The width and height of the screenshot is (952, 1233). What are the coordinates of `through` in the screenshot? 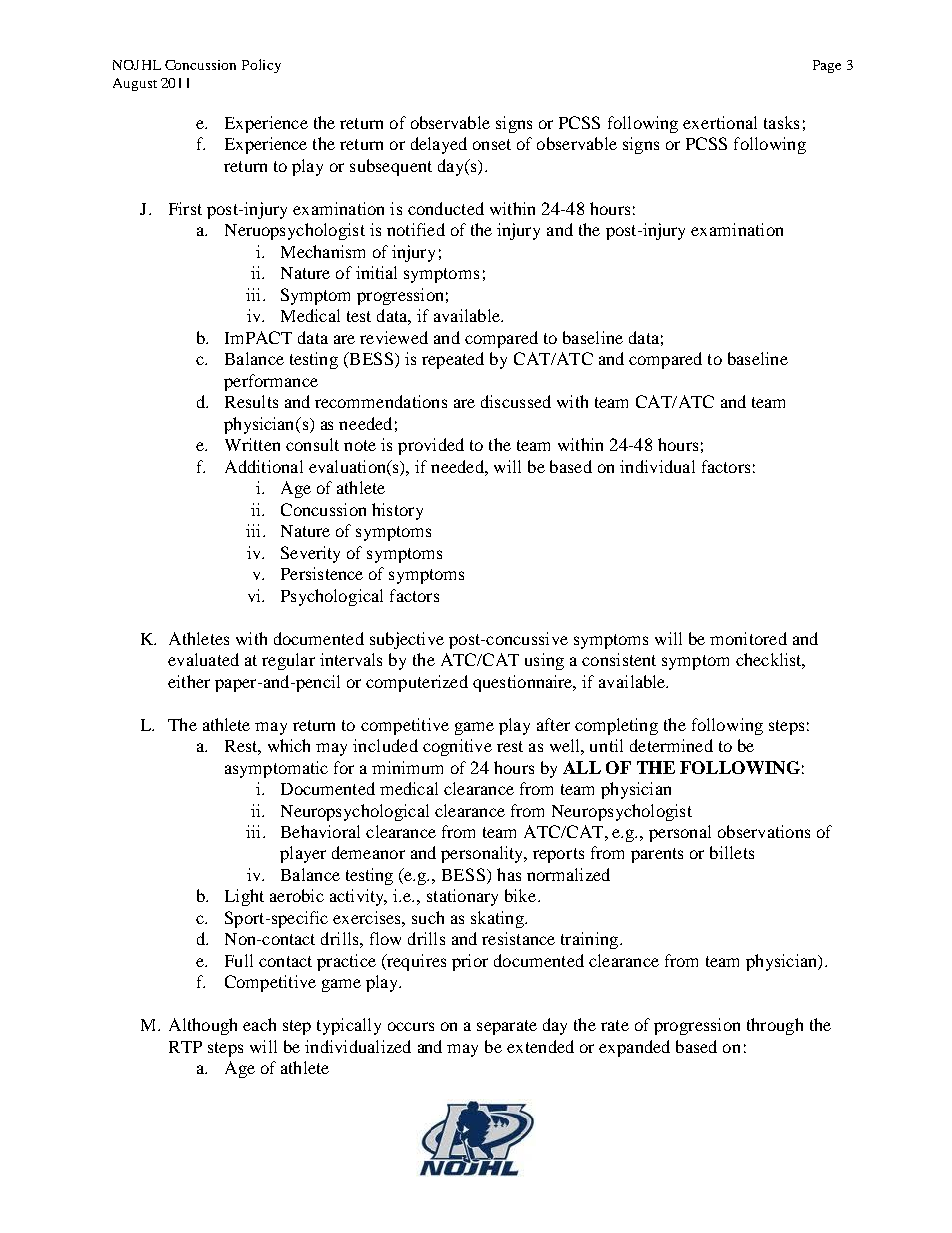 It's located at (775, 1026).
